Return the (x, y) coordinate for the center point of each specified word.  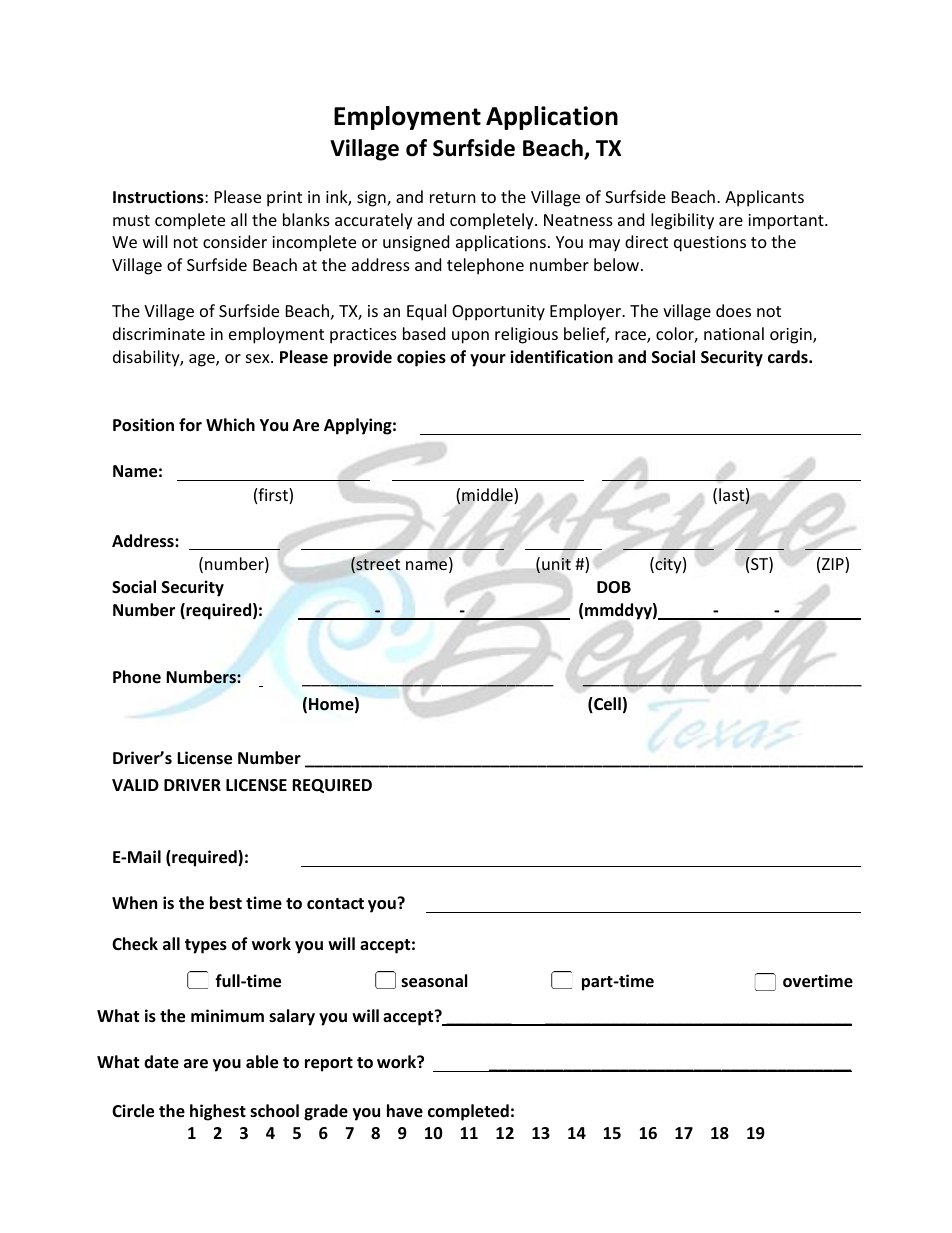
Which (230, 424)
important (787, 222)
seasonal (434, 981)
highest (218, 1112)
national (734, 333)
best (226, 903)
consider (235, 241)
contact (335, 904)
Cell (606, 705)
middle (488, 496)
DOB (614, 587)
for (190, 425)
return (453, 197)
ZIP (834, 565)
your (488, 360)
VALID (135, 785)
